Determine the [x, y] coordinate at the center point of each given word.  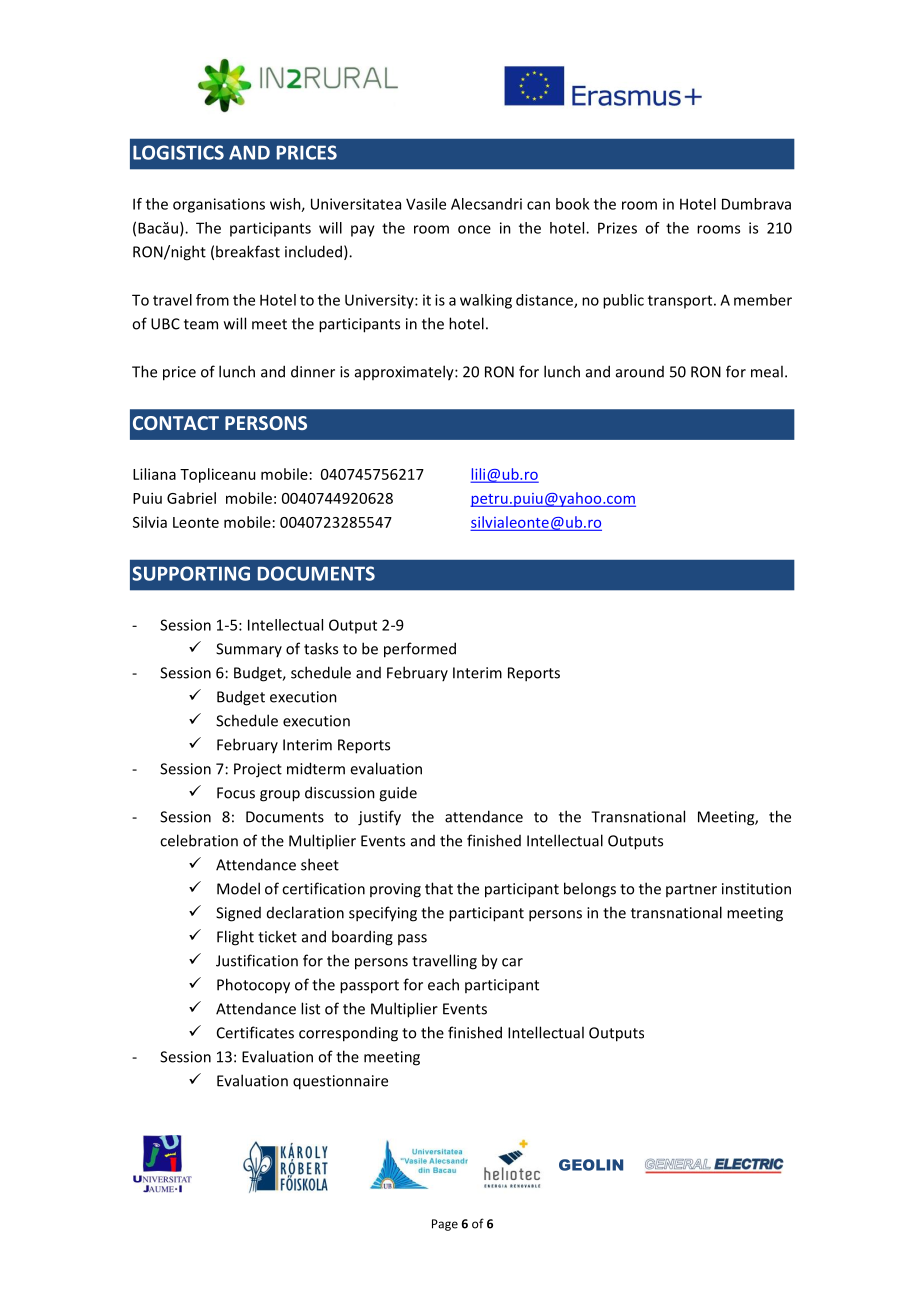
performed [420, 650]
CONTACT [176, 423]
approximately [405, 373]
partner [691, 890]
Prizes [617, 228]
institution [756, 889]
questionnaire [340, 1082]
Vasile [426, 204]
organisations [219, 205]
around [640, 372]
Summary [249, 650]
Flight [235, 938]
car [512, 962]
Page [445, 1225]
